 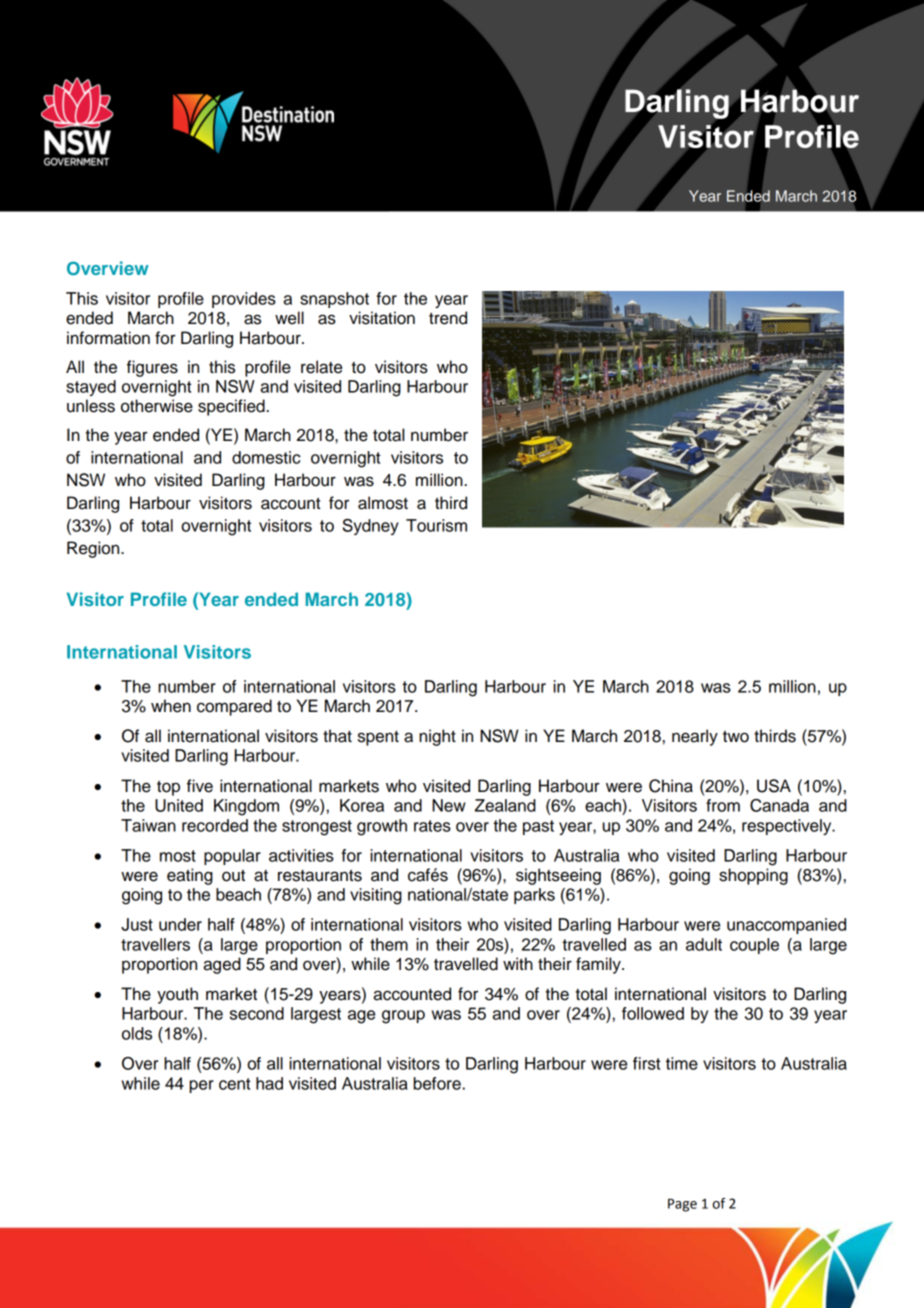 I want to click on nearly, so click(x=695, y=737).
